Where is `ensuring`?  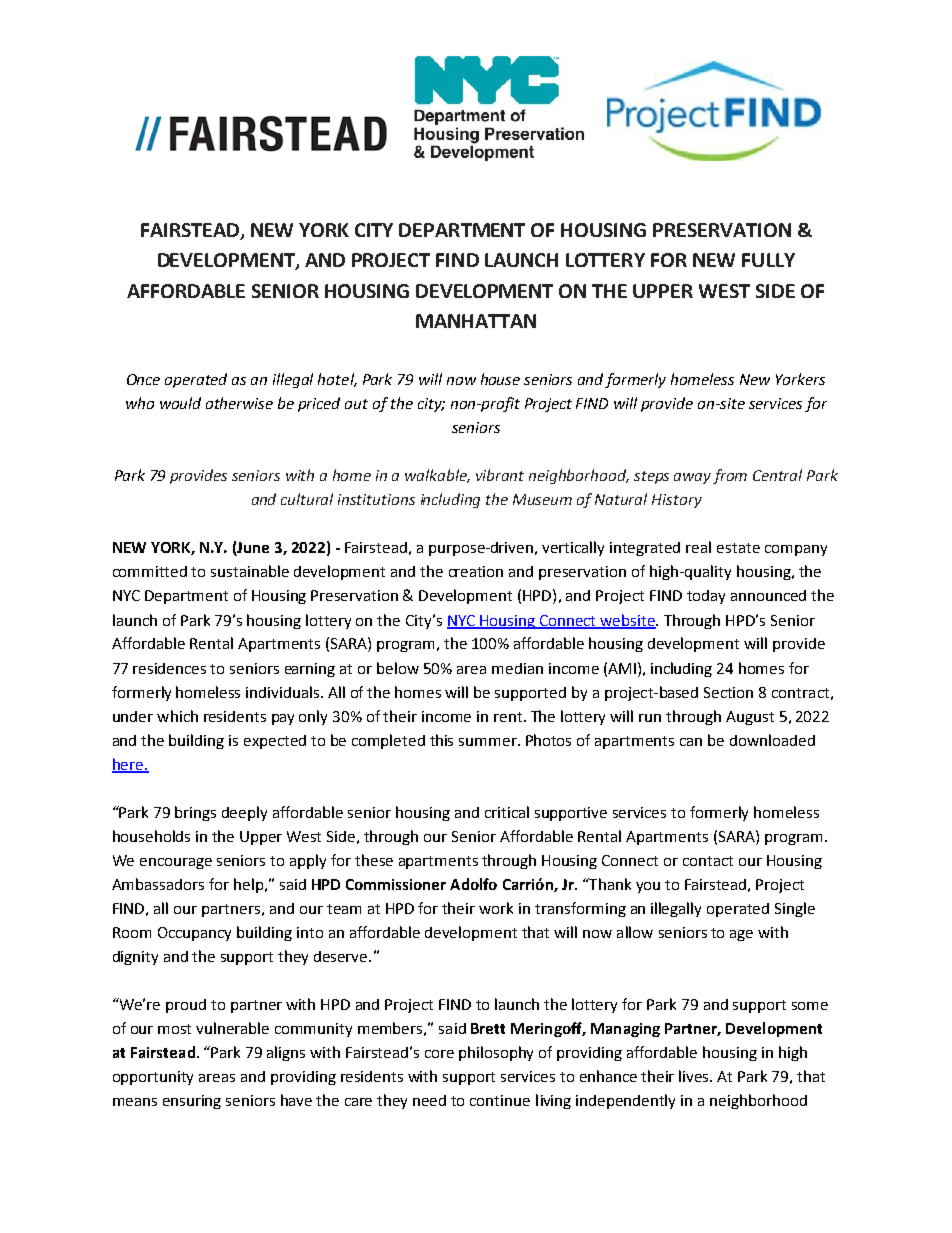 ensuring is located at coordinates (192, 1102).
